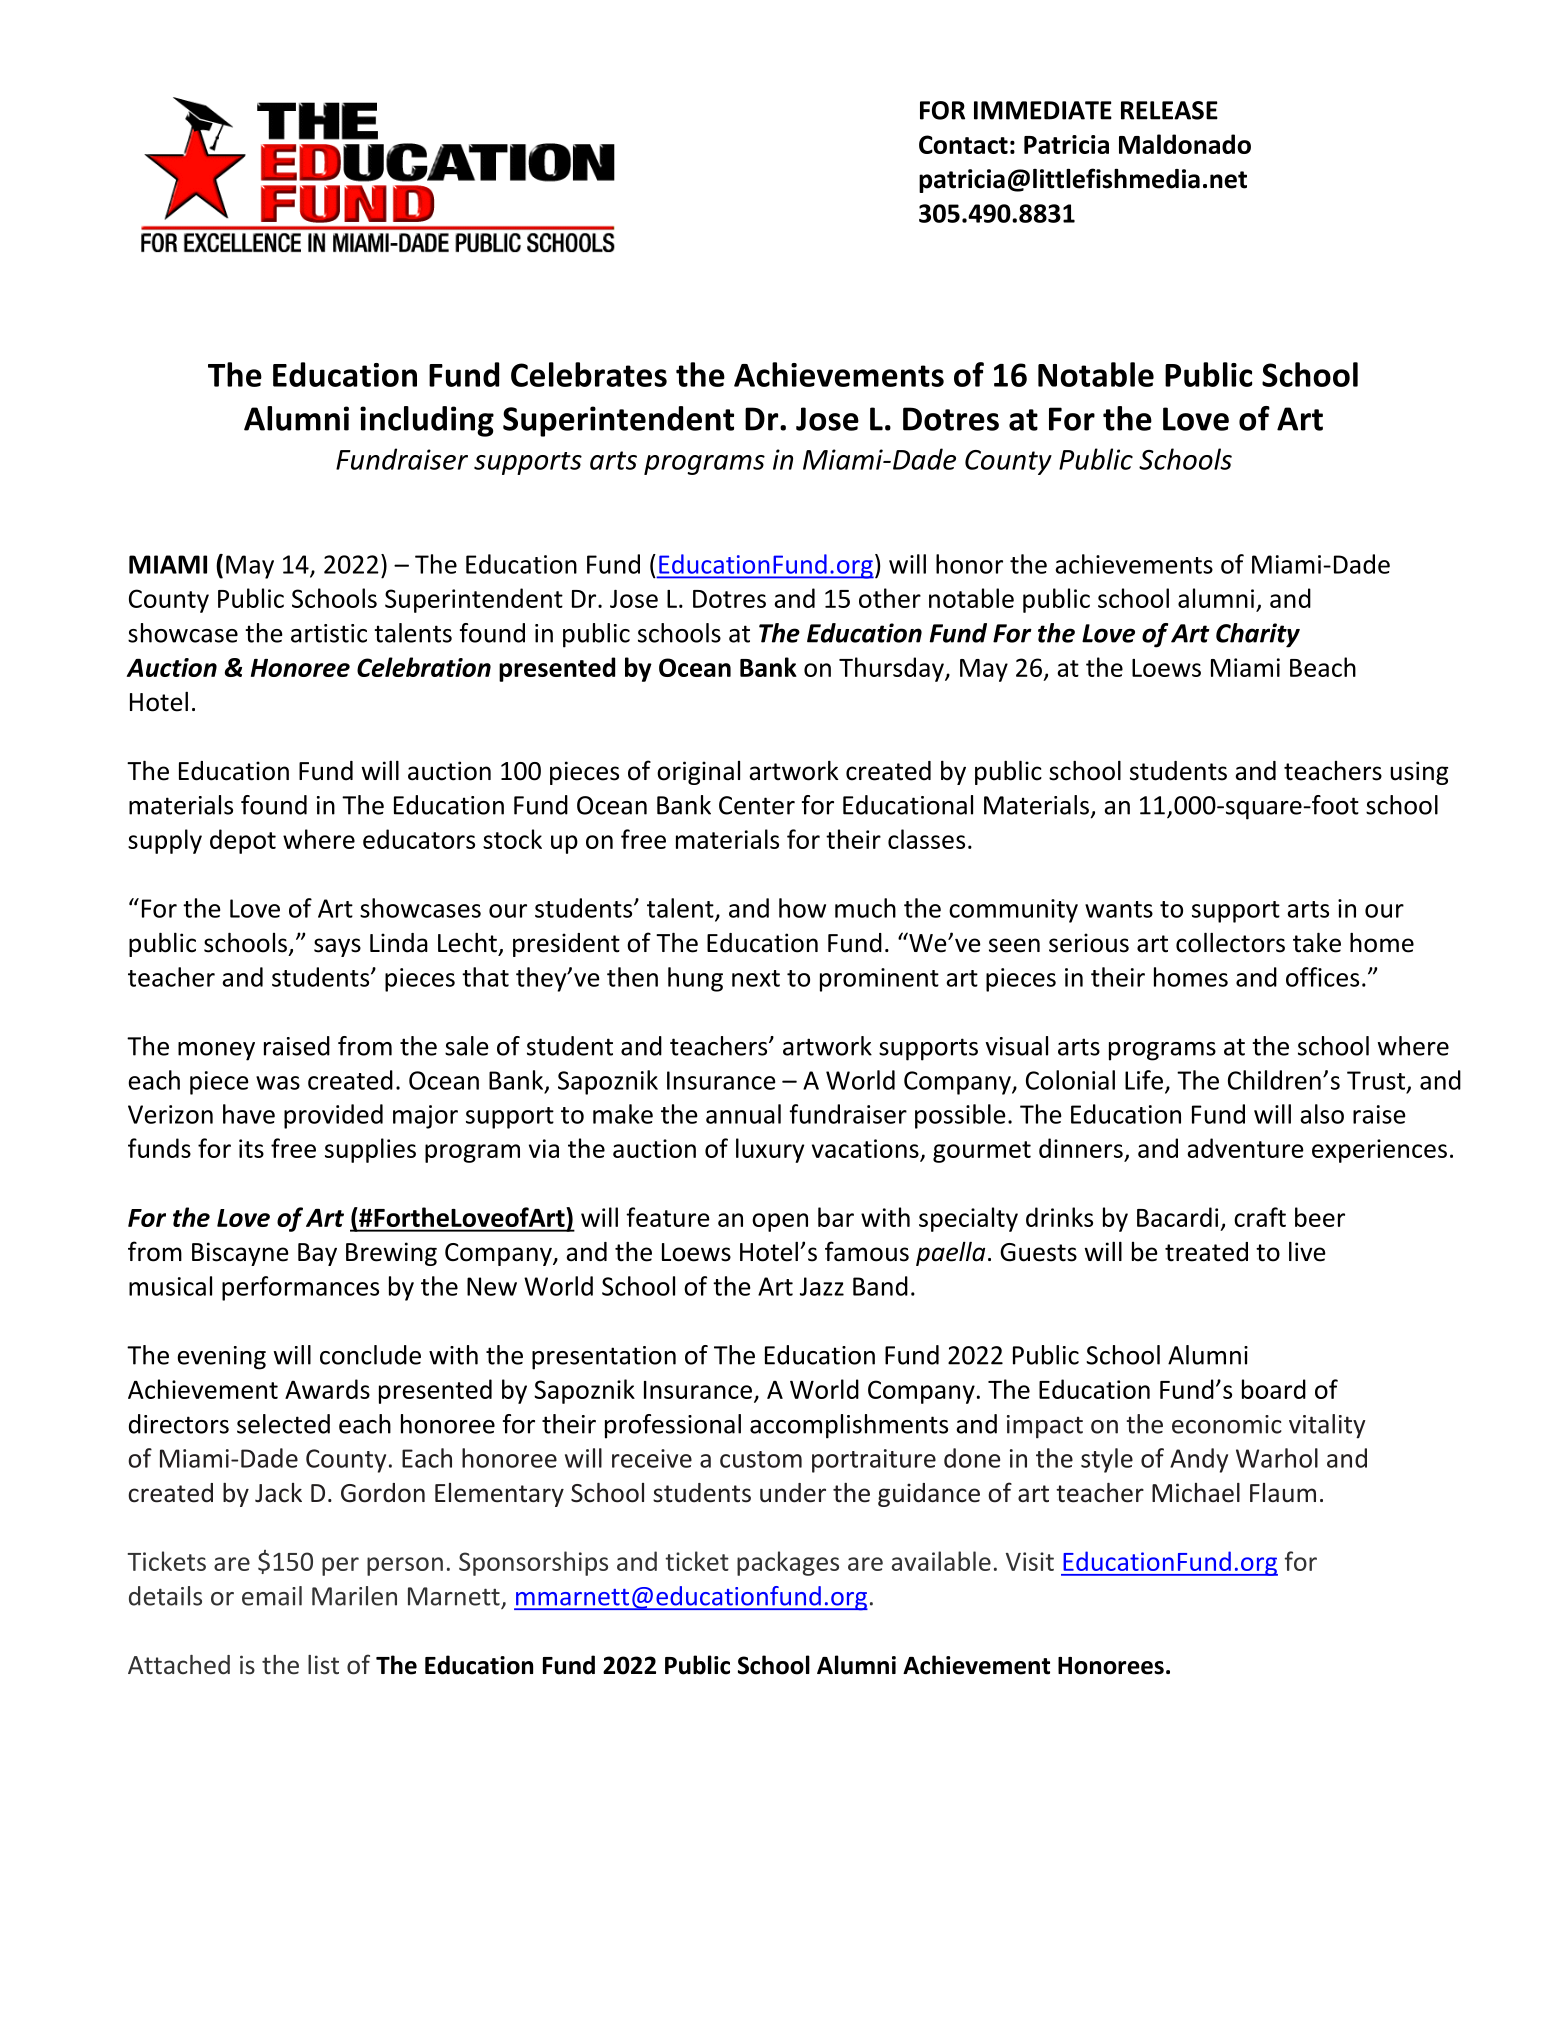 The image size is (1567, 2028). What do you see at coordinates (1274, 1389) in the screenshot?
I see `board` at bounding box center [1274, 1389].
